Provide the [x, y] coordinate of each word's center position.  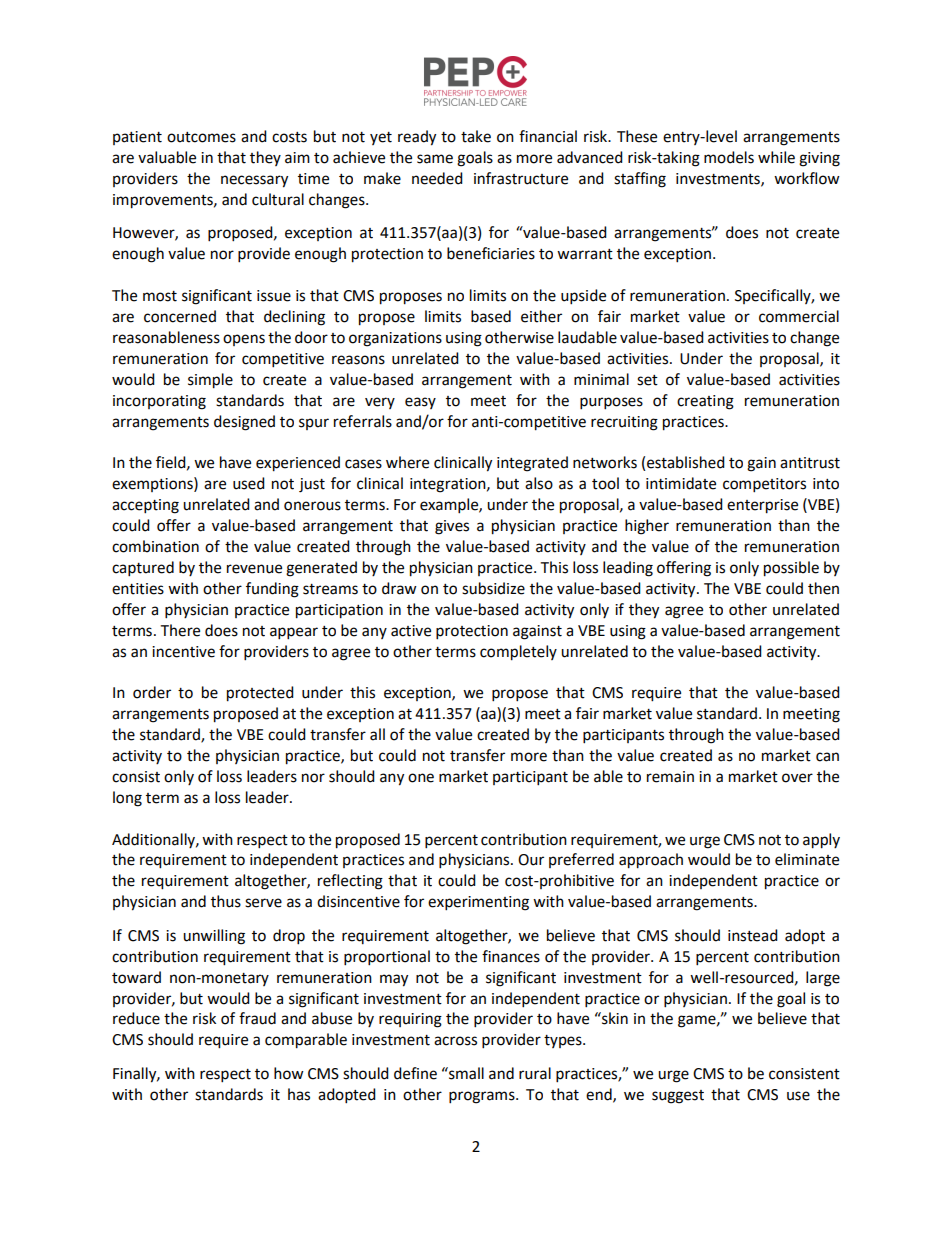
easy [420, 403]
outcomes [201, 137]
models [729, 157]
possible [791, 569]
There [180, 630]
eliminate [807, 859]
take [476, 136]
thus [226, 901]
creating [705, 402]
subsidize [493, 588]
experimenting [478, 903]
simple [210, 381]
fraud [257, 1018]
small [465, 1073]
